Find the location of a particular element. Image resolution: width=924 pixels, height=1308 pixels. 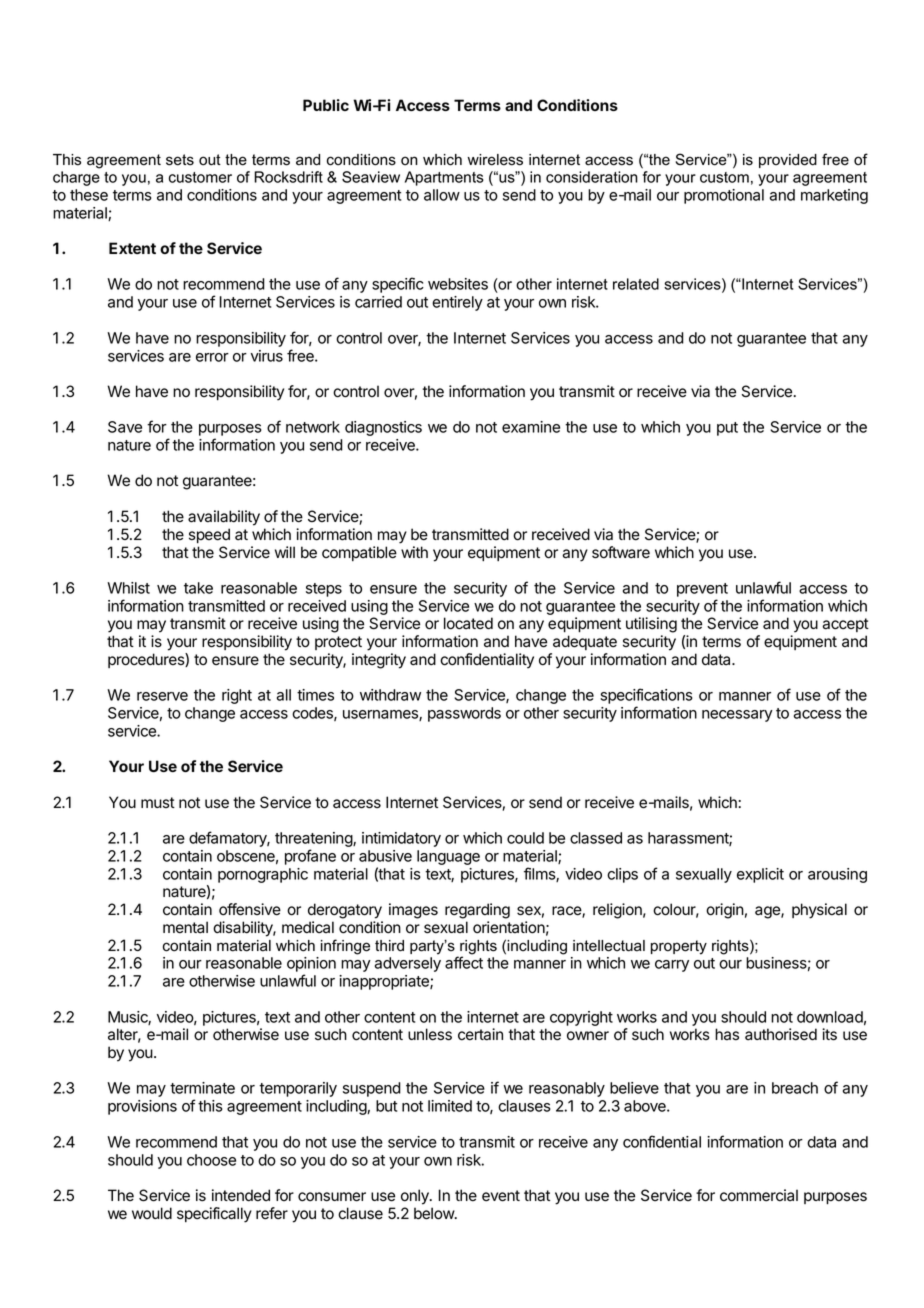

only is located at coordinates (416, 1197).
